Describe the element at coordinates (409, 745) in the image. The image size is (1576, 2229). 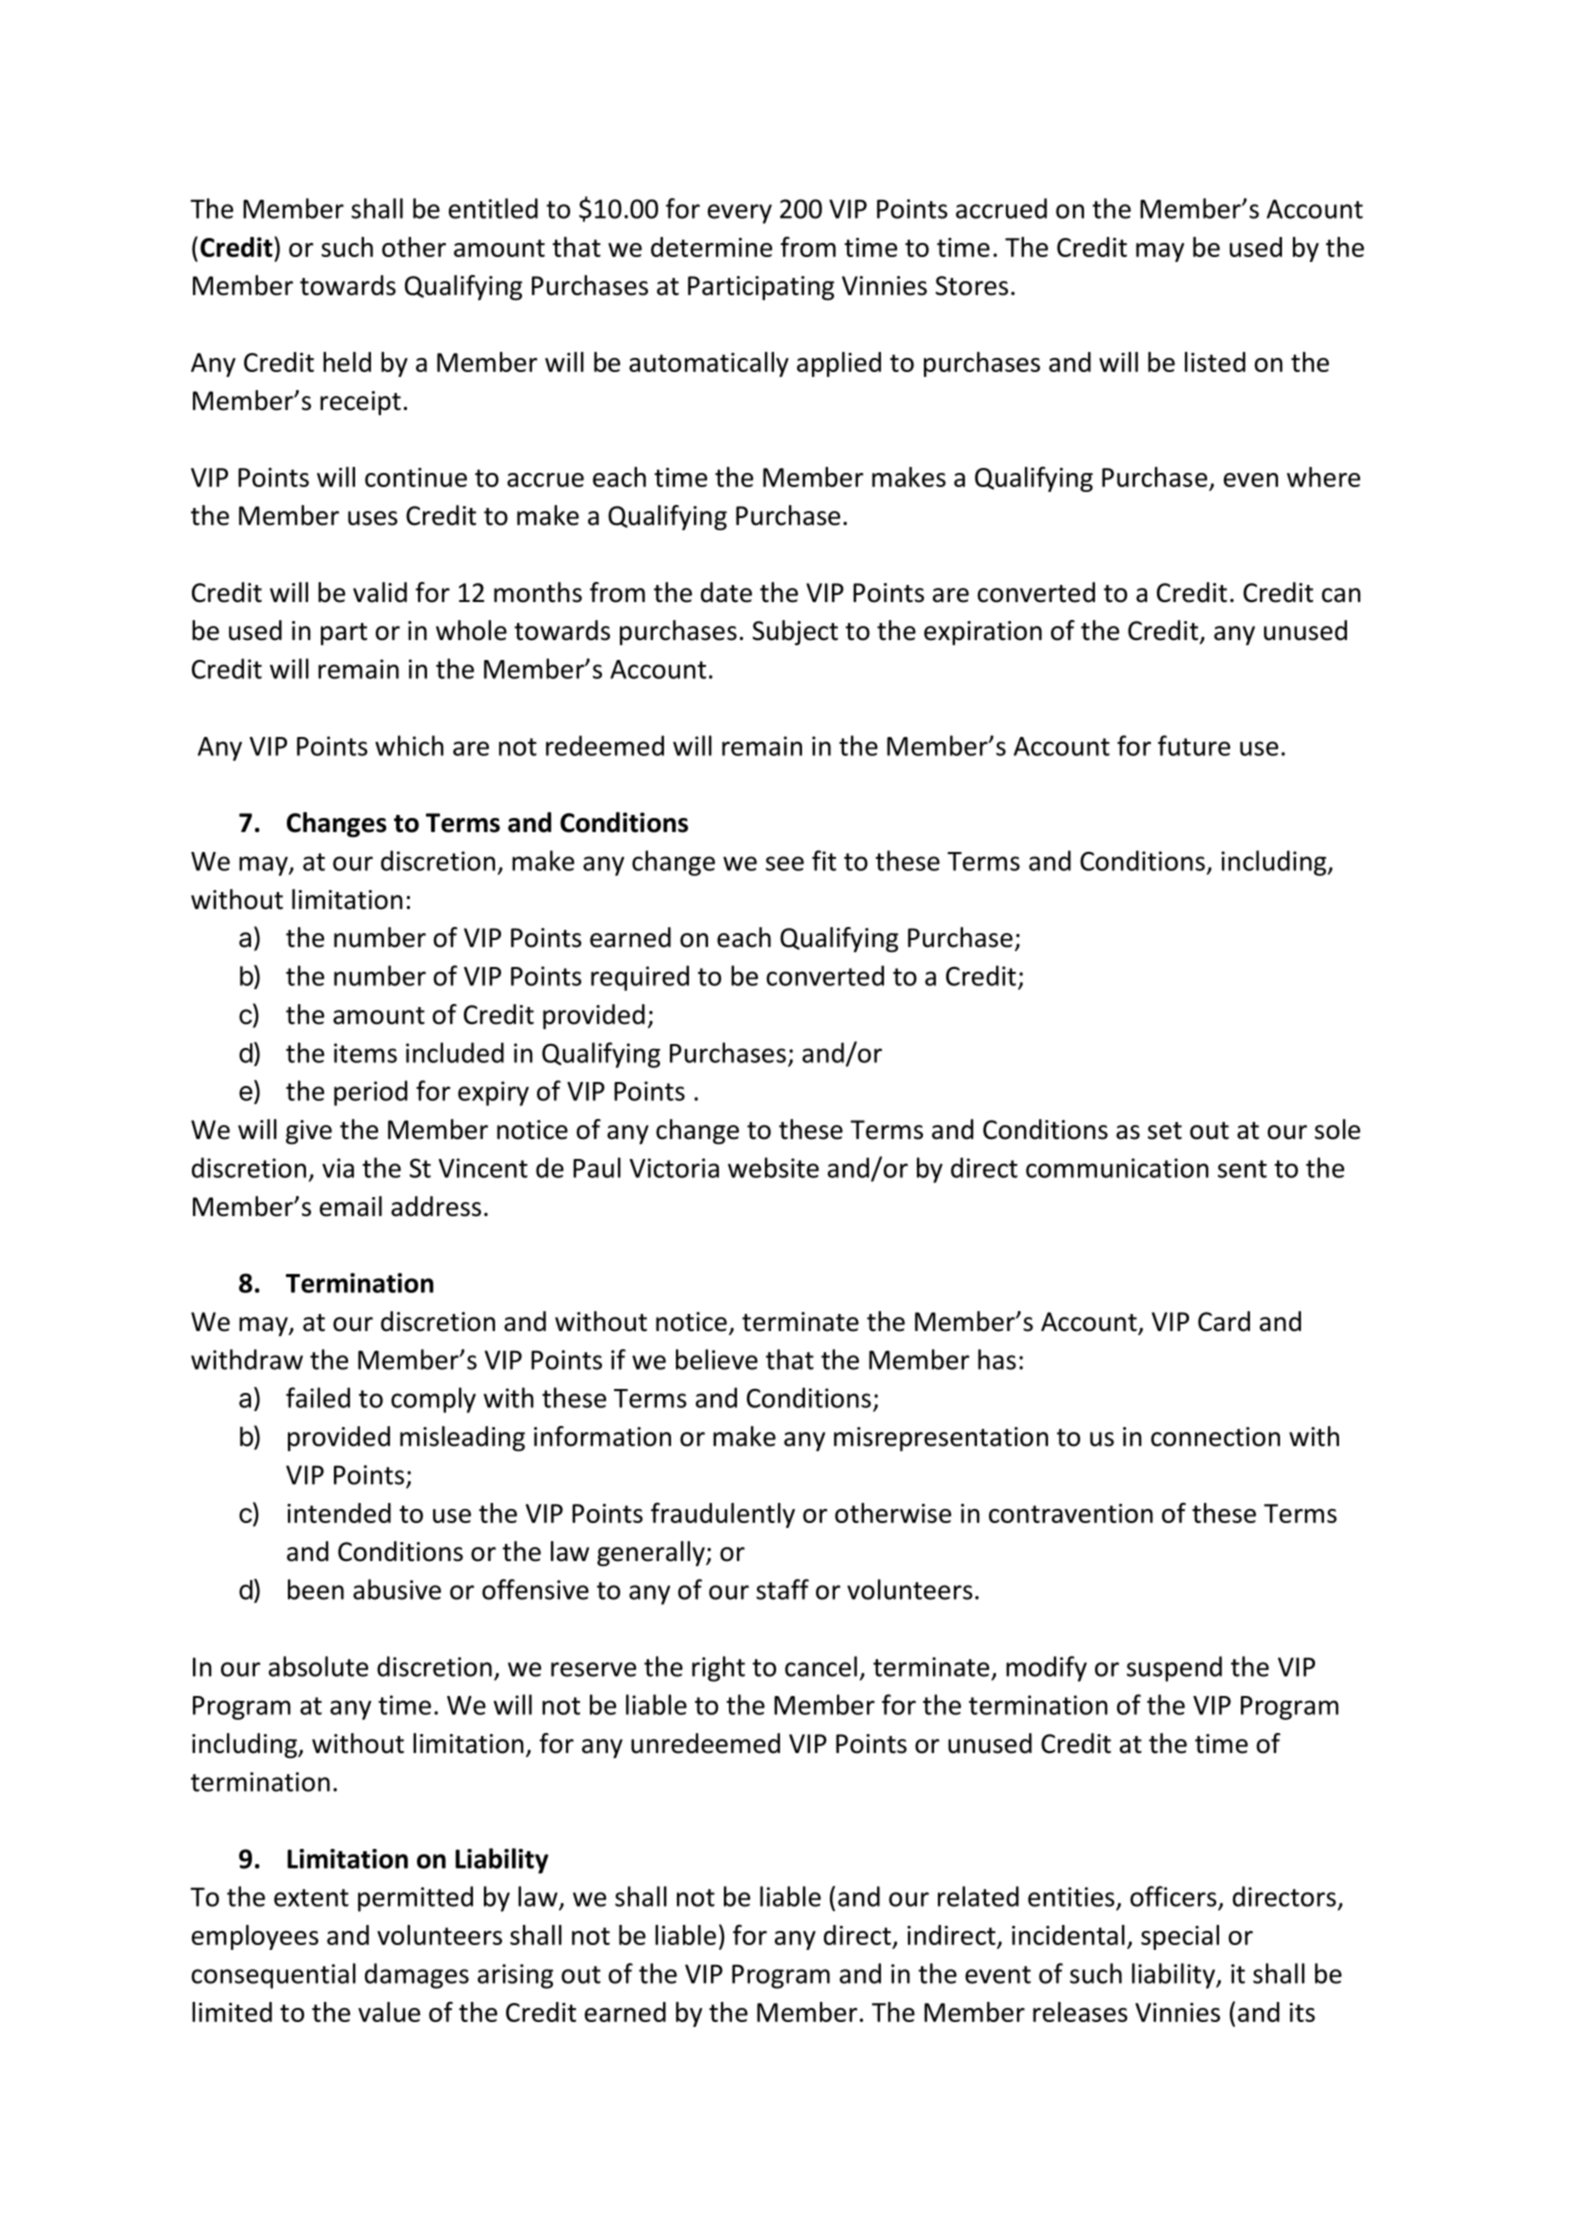
I see `which` at that location.
